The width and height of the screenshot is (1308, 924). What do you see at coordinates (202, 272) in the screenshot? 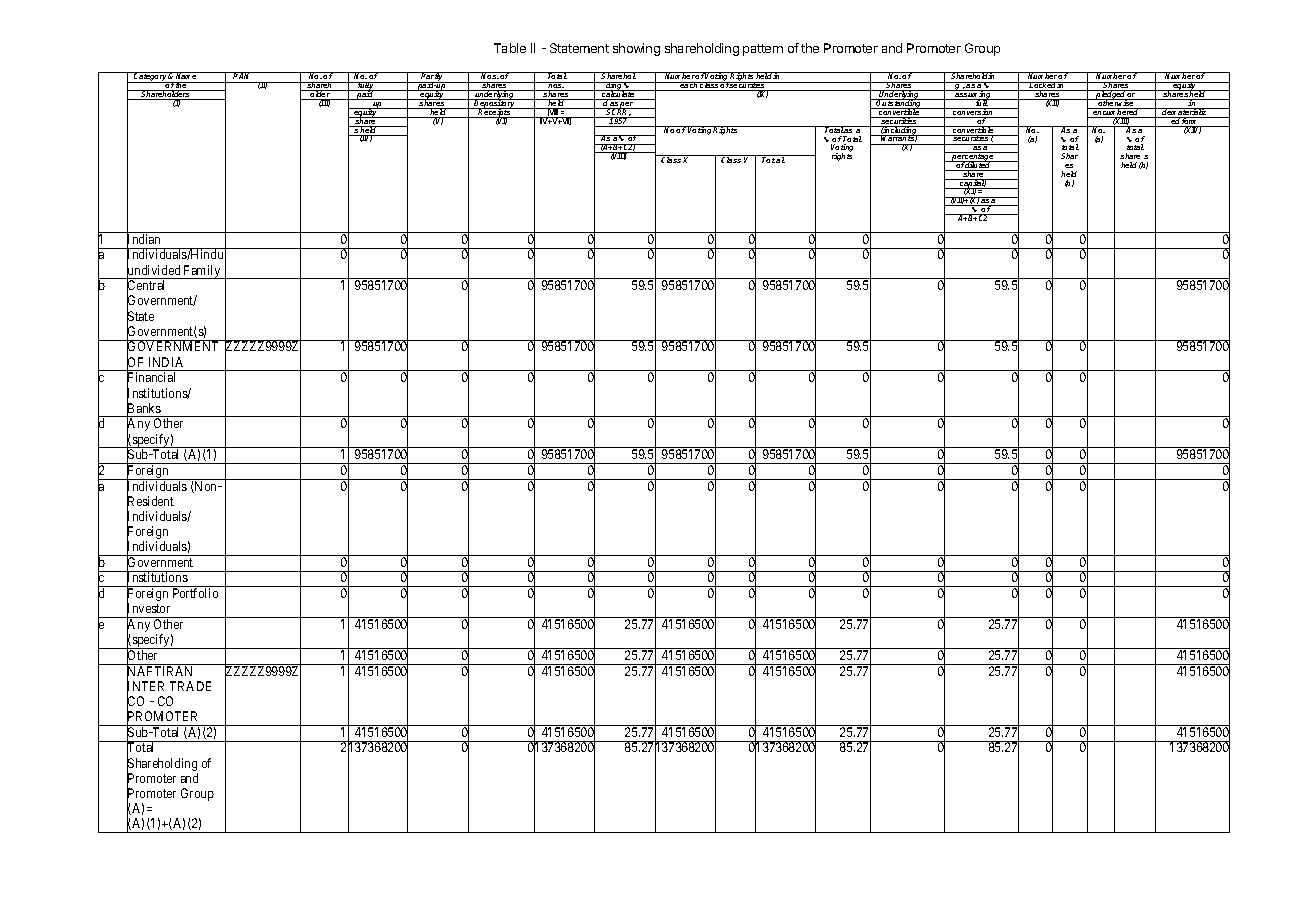
I see `Family` at bounding box center [202, 272].
